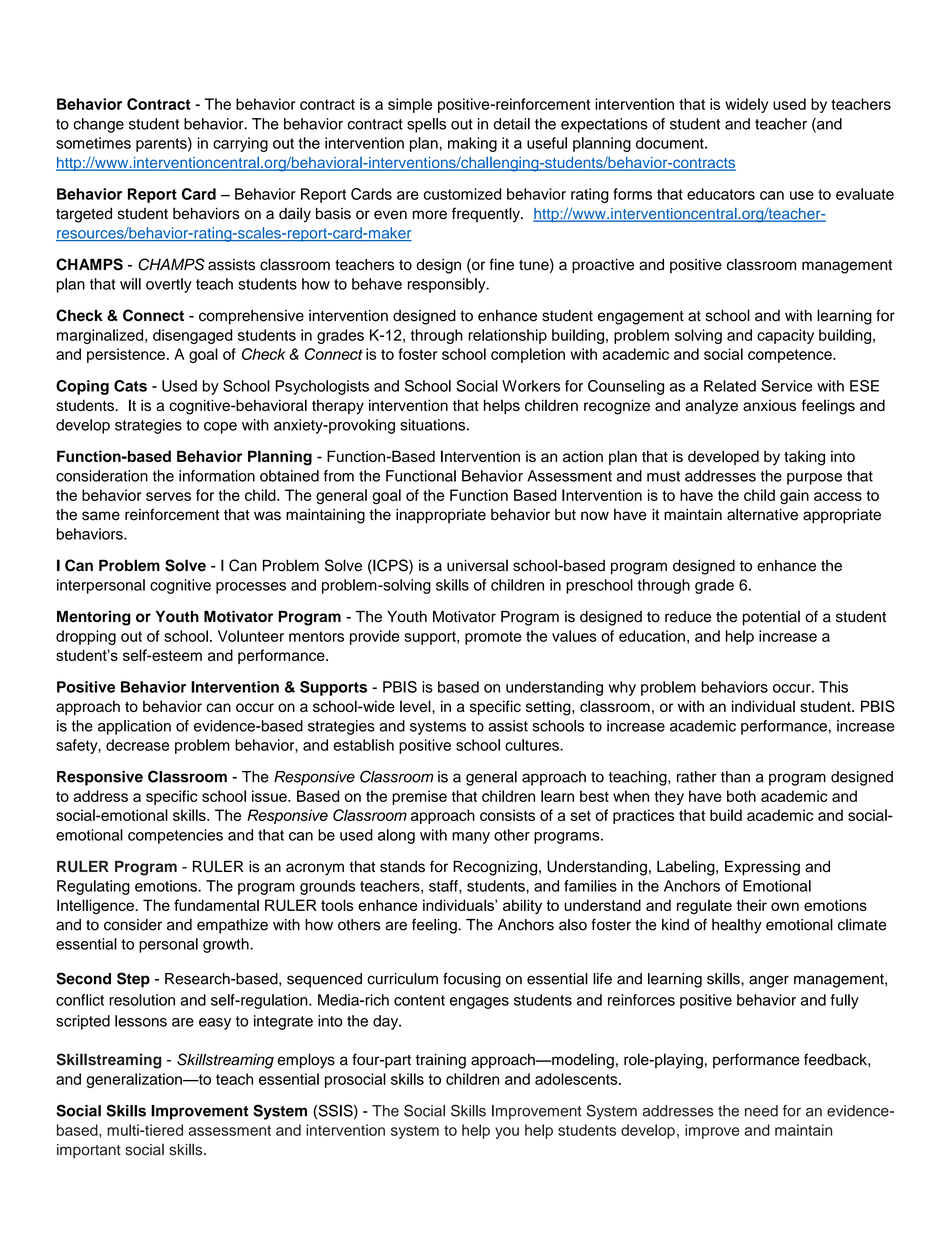 This document has width=952, height=1233. What do you see at coordinates (137, 745) in the document?
I see `decrease` at bounding box center [137, 745].
